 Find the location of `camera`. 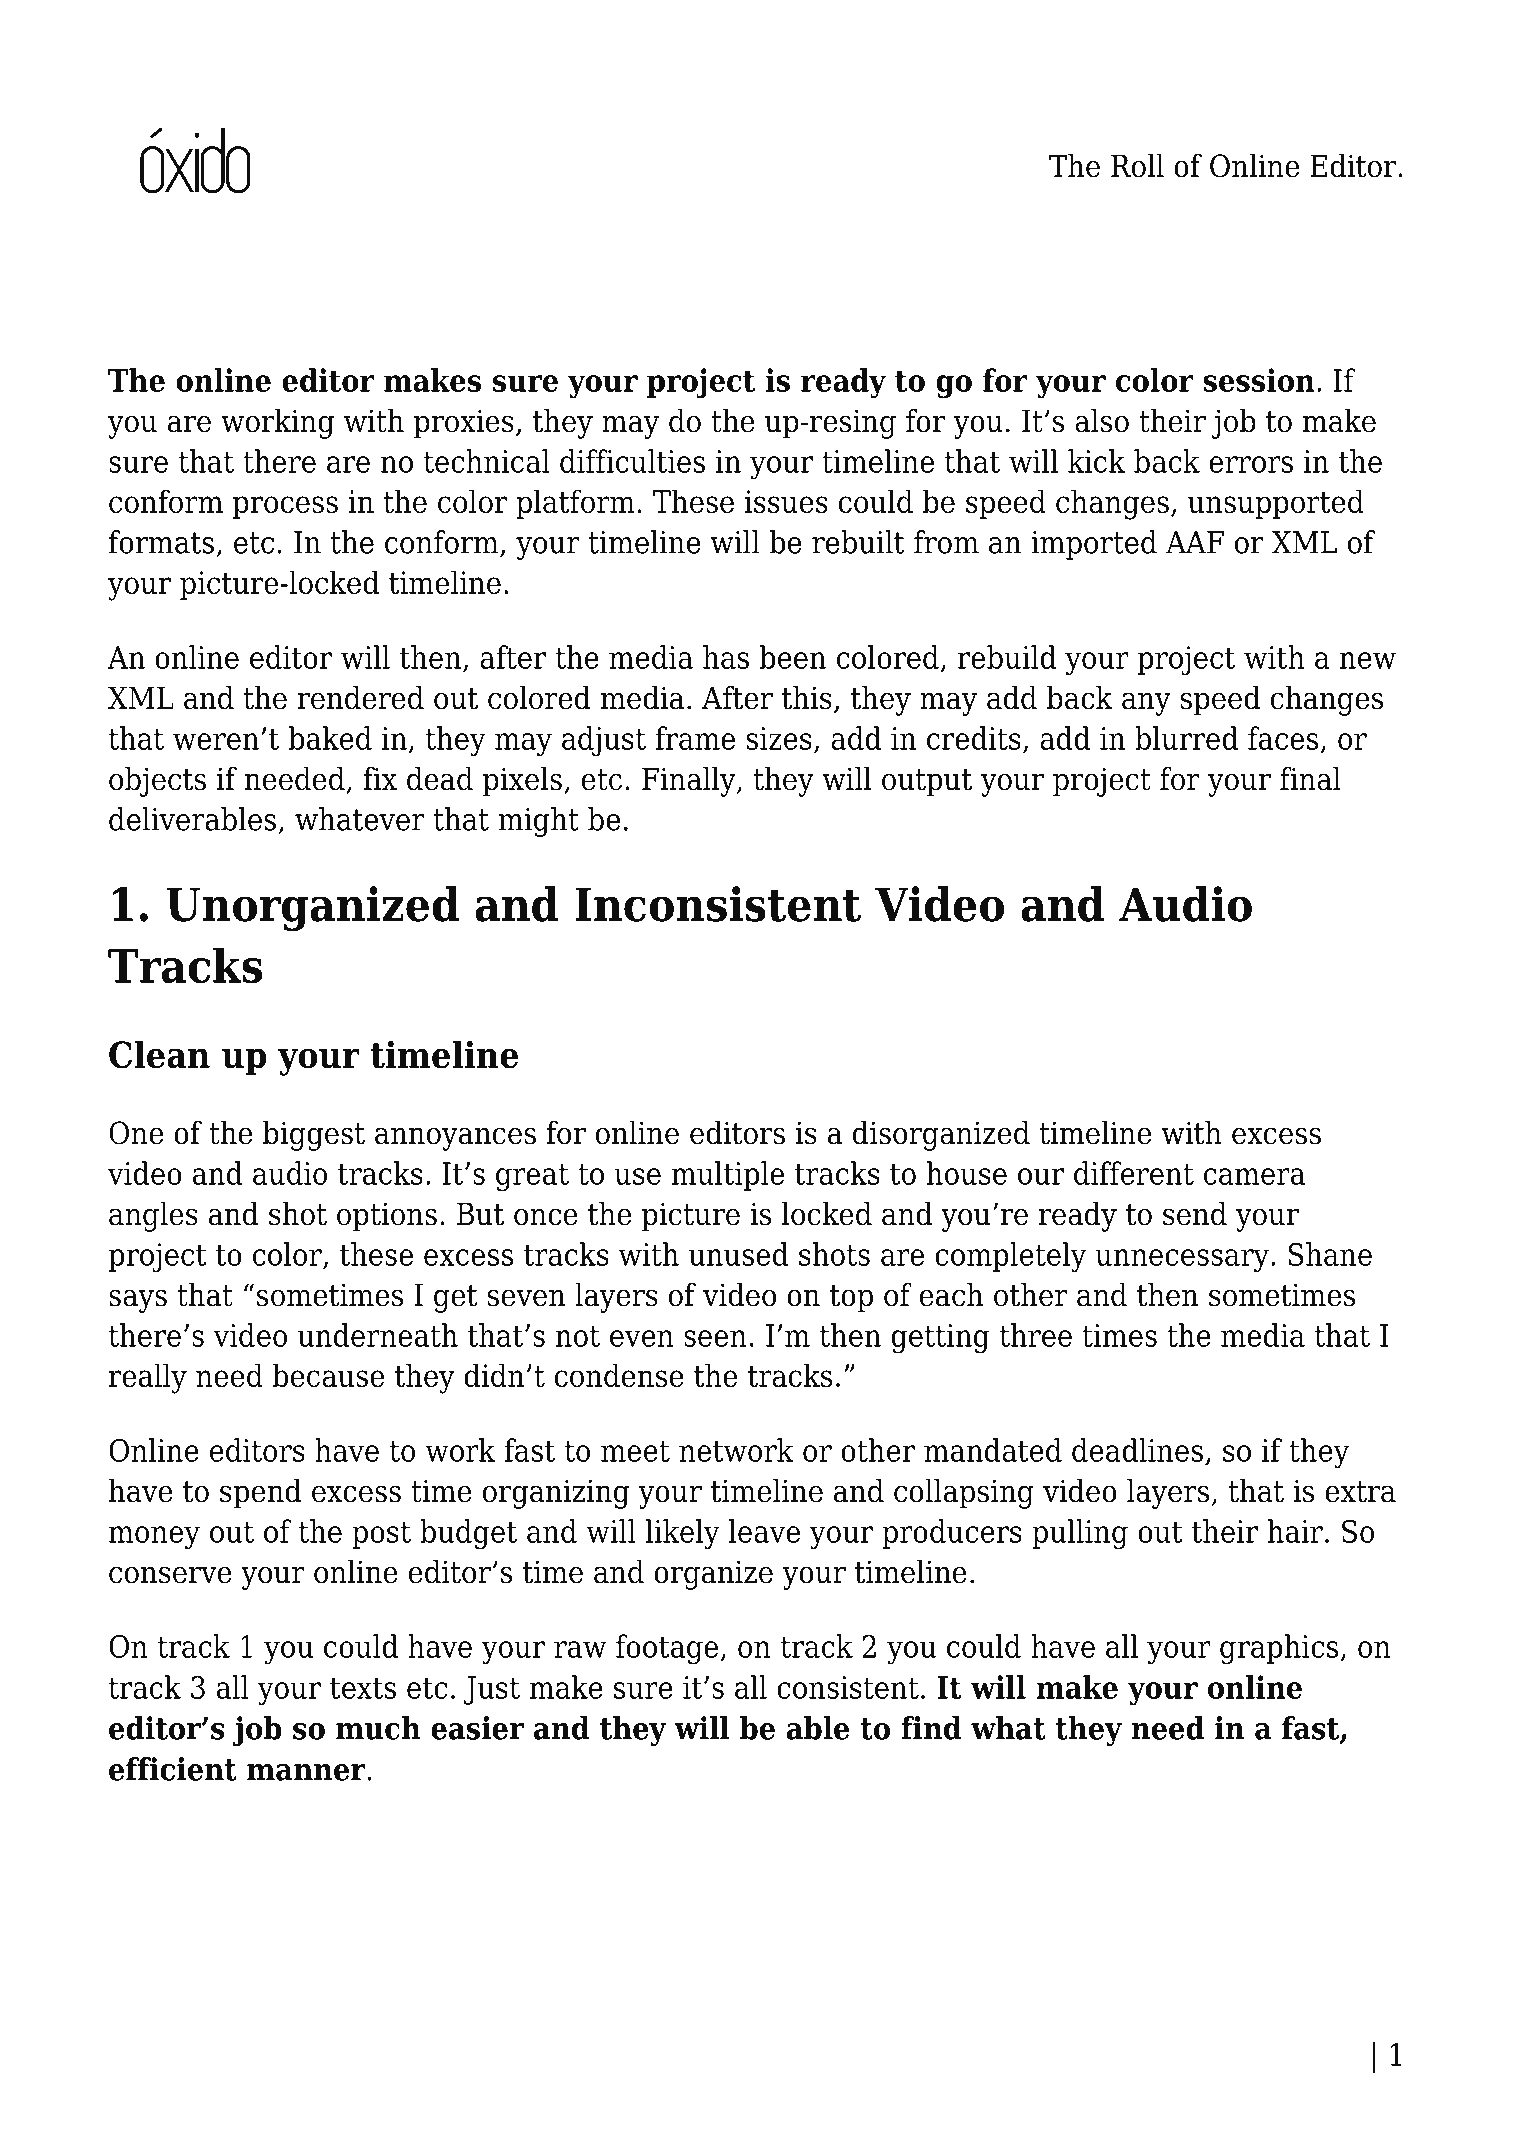

camera is located at coordinates (1254, 1176).
